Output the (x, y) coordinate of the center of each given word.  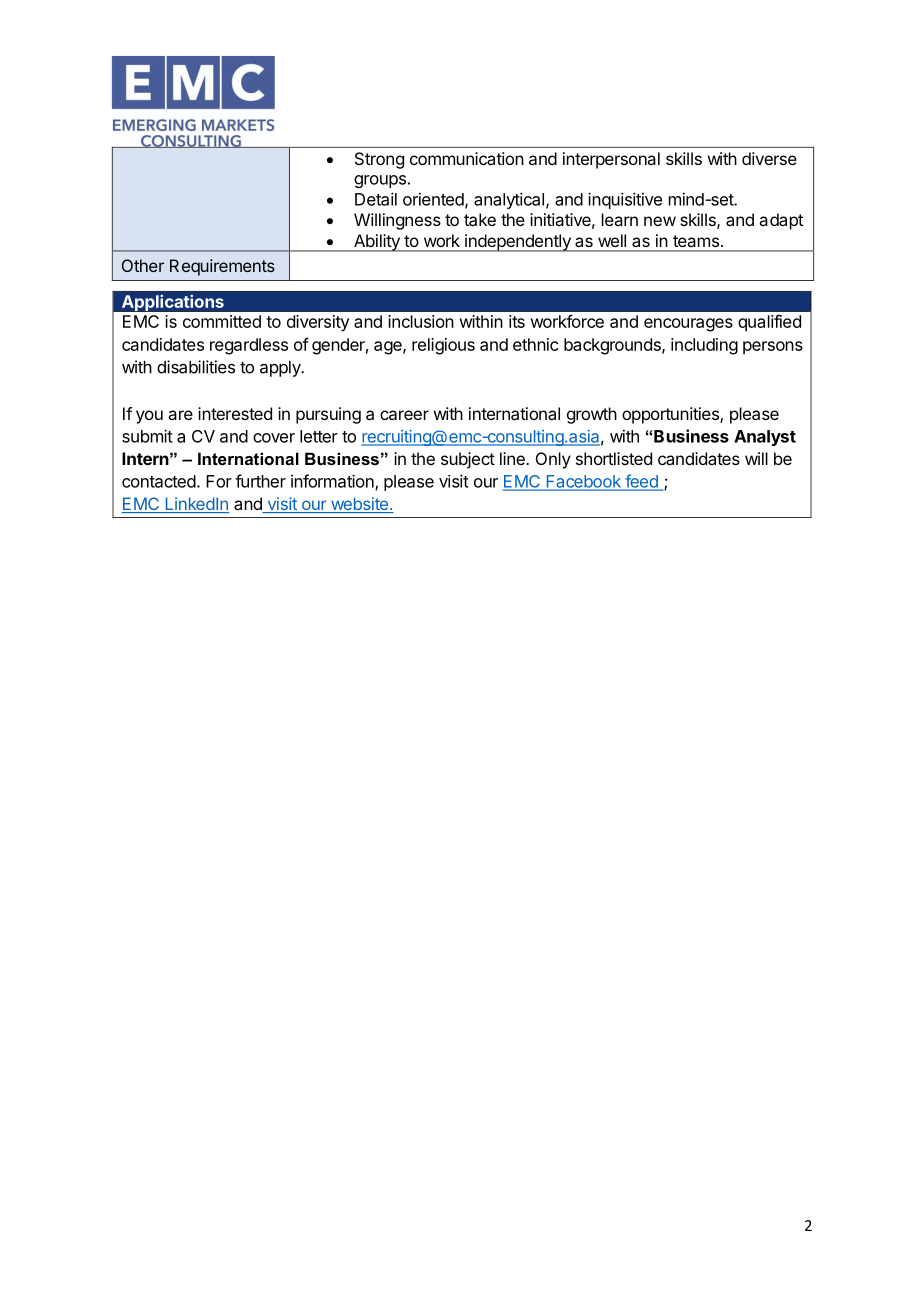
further (260, 481)
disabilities (196, 367)
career (404, 415)
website (359, 505)
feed (641, 482)
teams (696, 241)
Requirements (222, 267)
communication (467, 158)
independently (518, 243)
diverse (769, 158)
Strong (379, 160)
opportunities (671, 415)
